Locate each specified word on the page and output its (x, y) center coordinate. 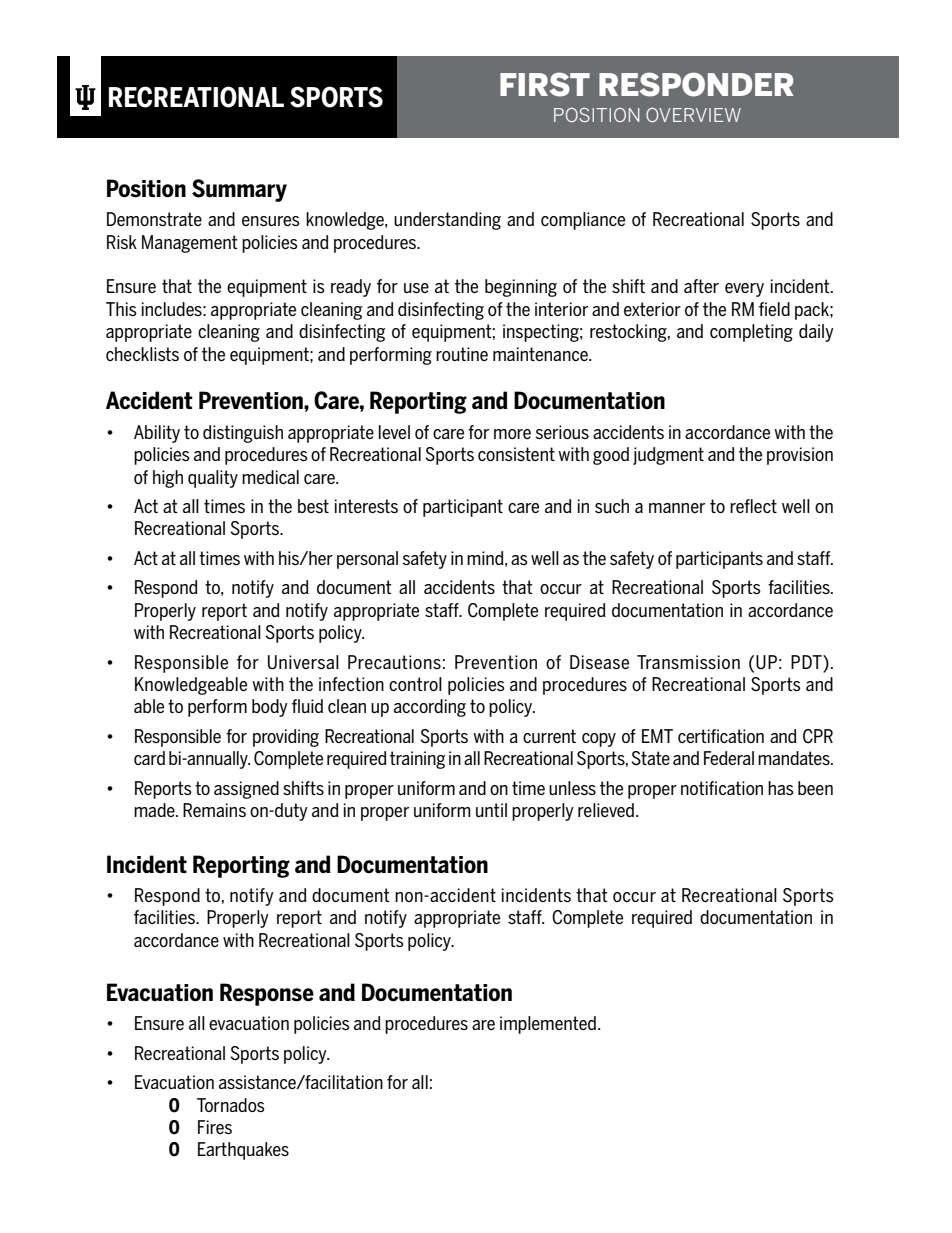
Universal (303, 662)
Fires (215, 1127)
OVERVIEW (693, 115)
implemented (549, 1025)
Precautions (394, 662)
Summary (239, 190)
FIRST (545, 84)
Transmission (688, 662)
